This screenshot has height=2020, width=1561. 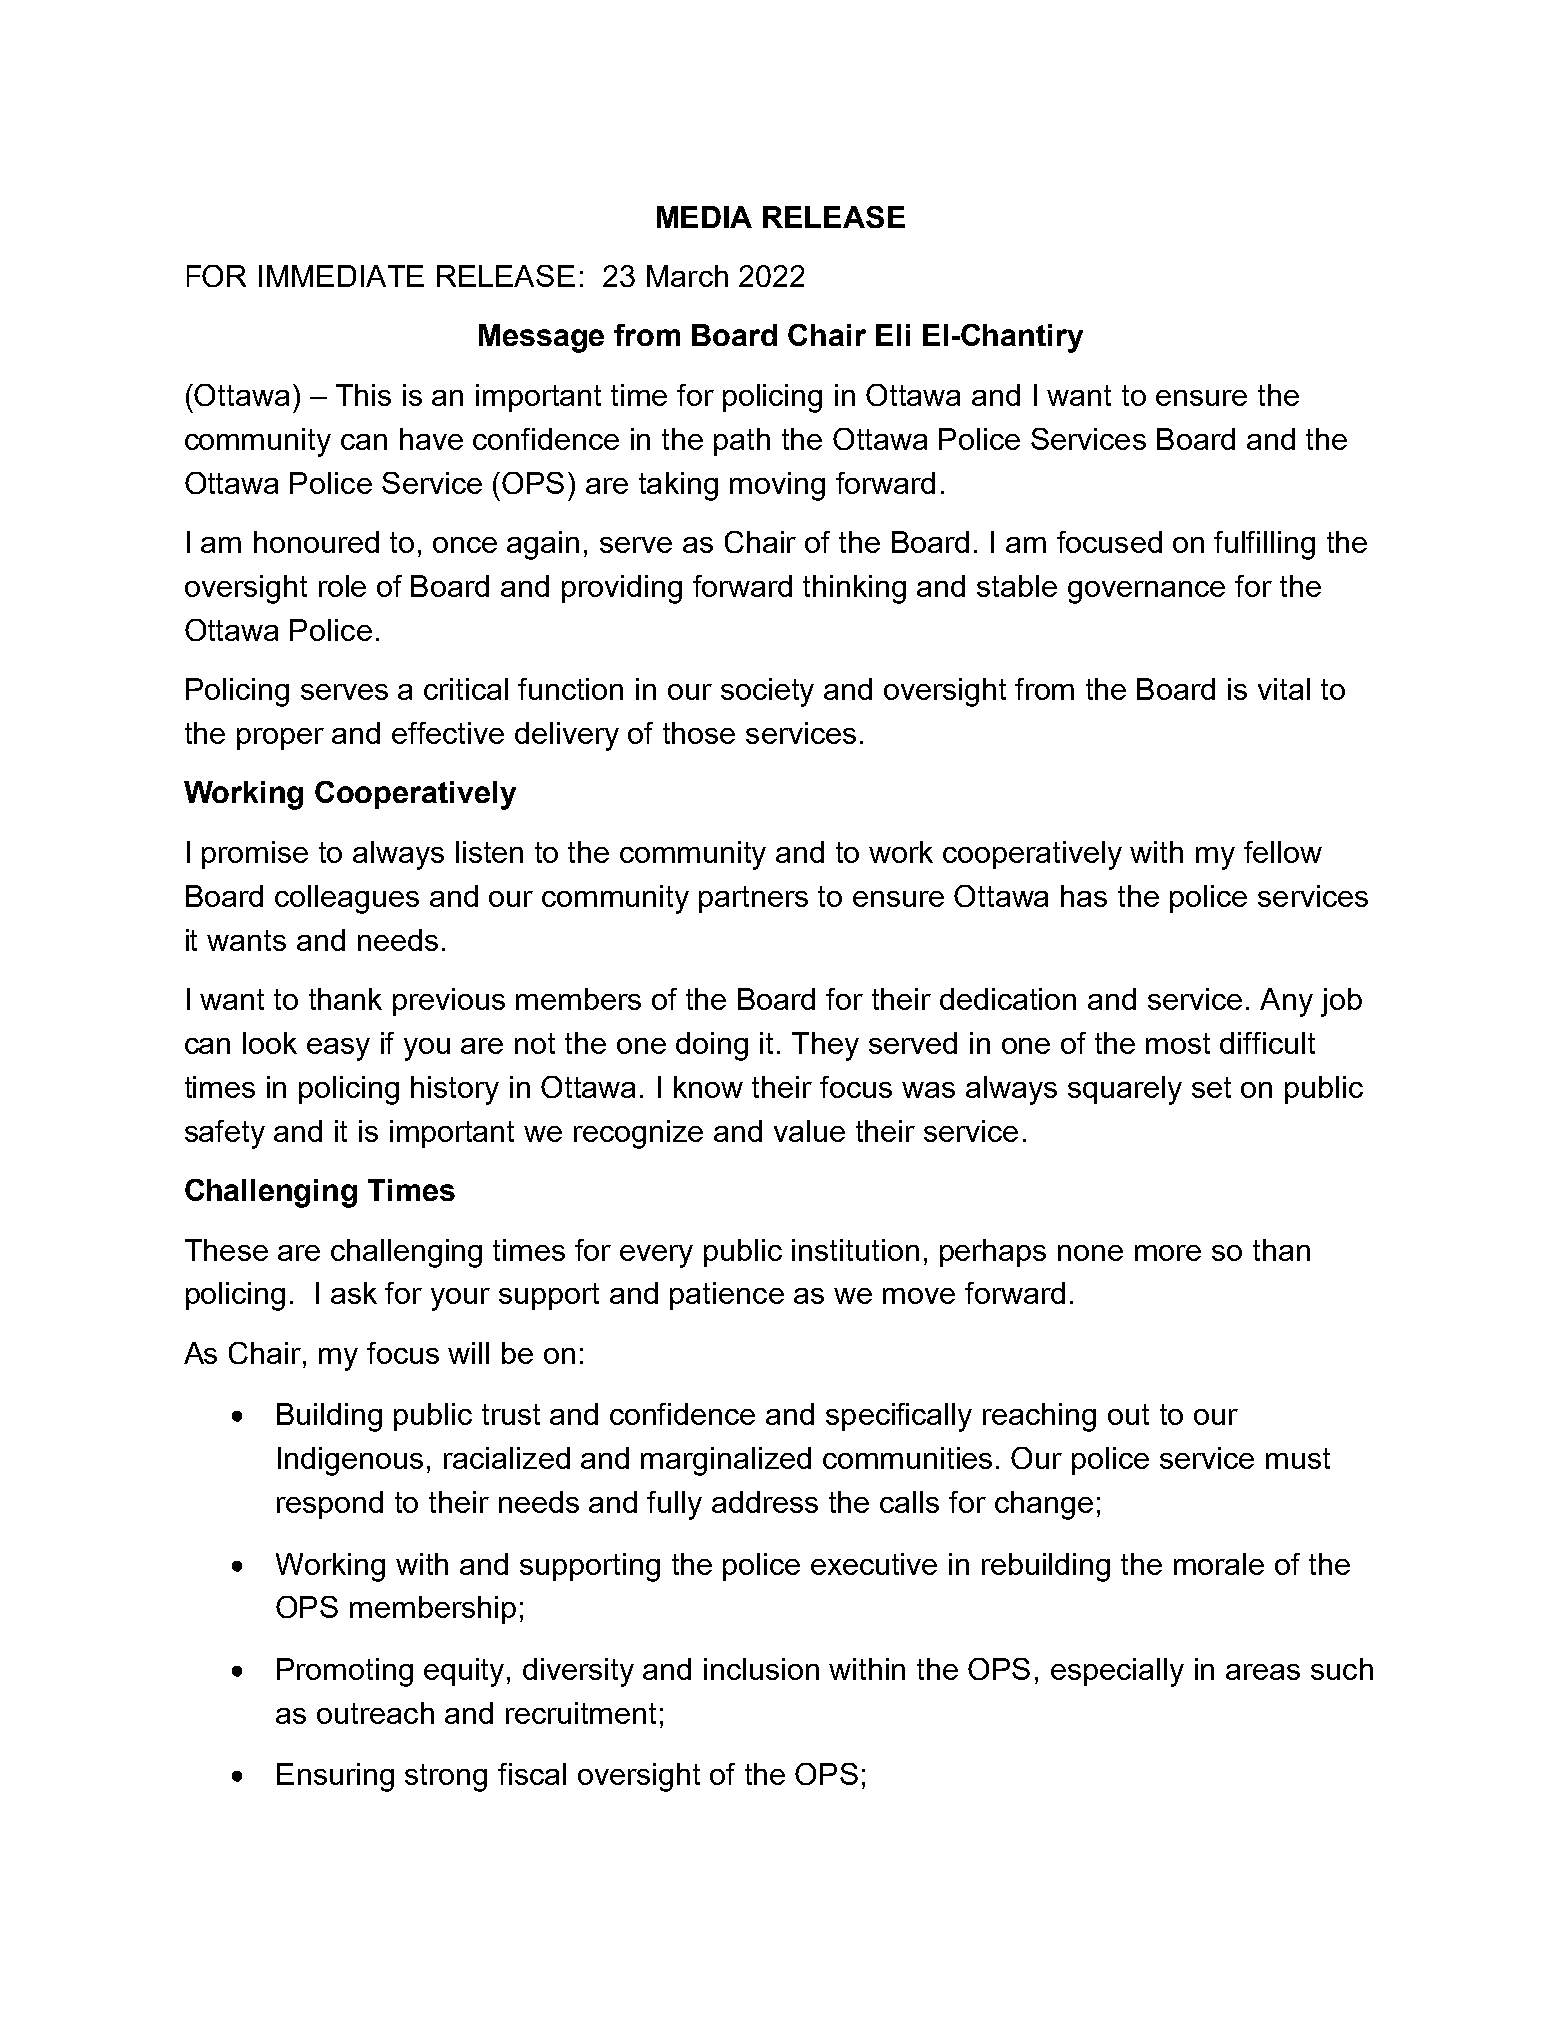 What do you see at coordinates (1263, 1672) in the screenshot?
I see `areas` at bounding box center [1263, 1672].
